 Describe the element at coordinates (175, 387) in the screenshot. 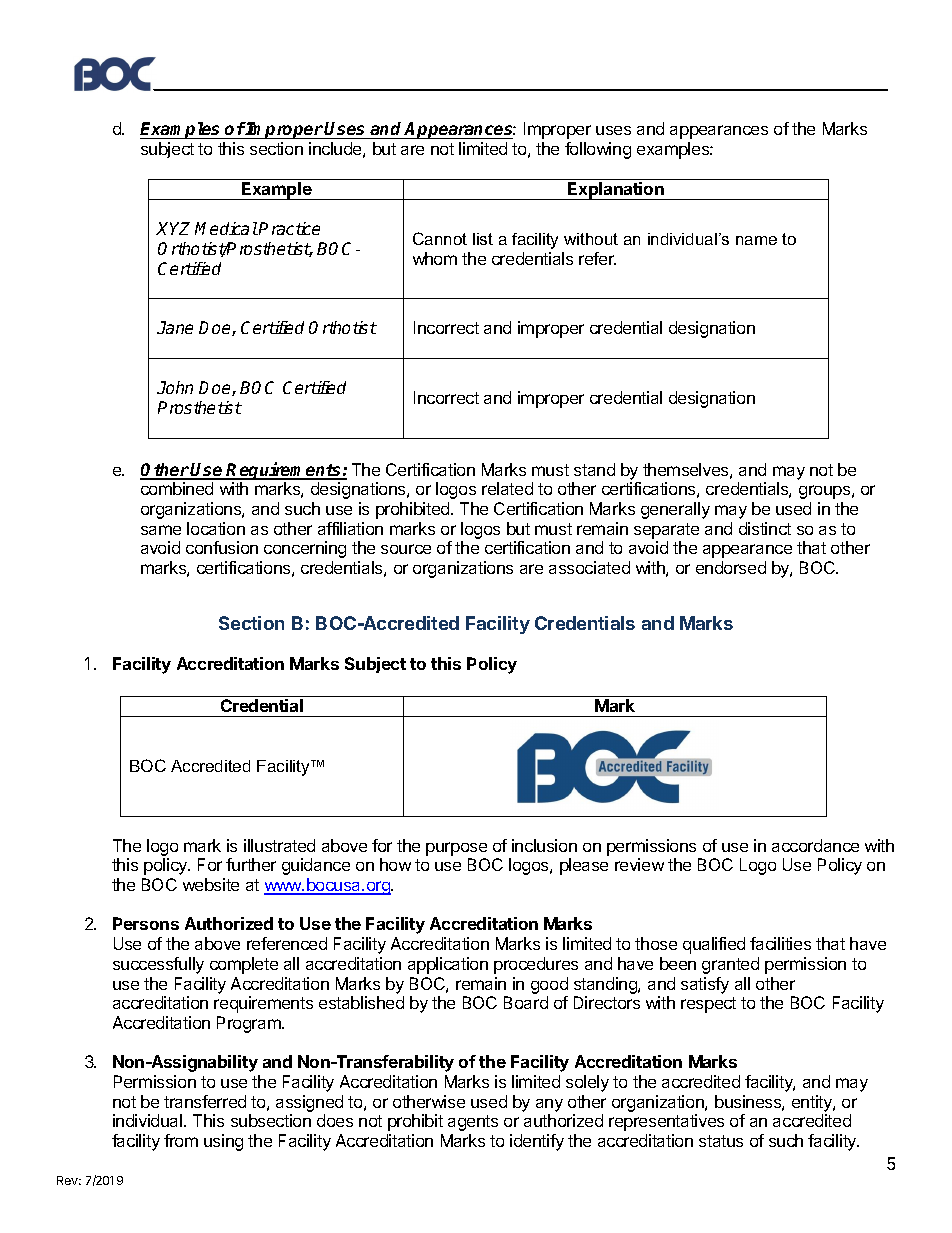

I see `John` at that location.
